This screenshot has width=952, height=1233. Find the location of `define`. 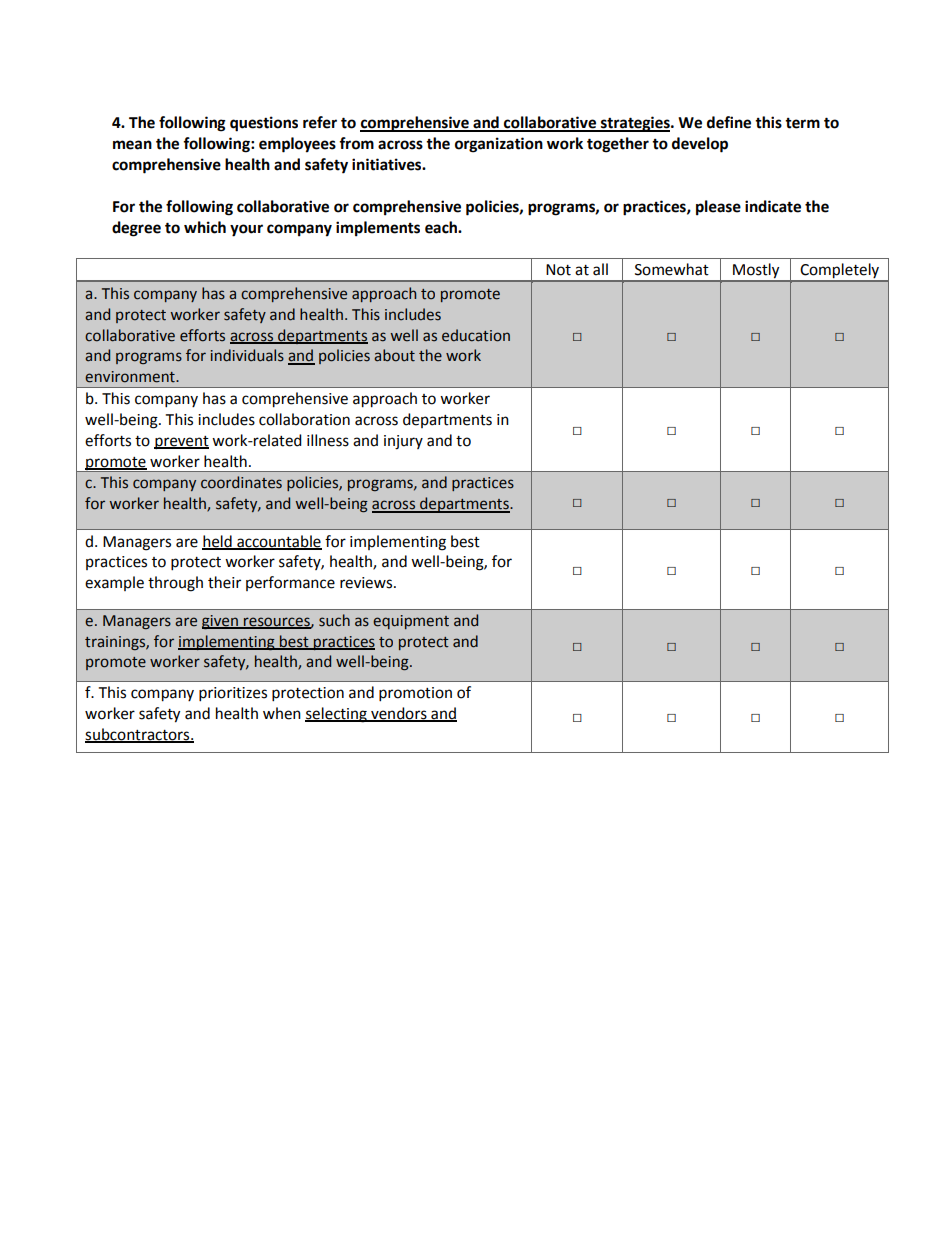

define is located at coordinates (729, 122).
